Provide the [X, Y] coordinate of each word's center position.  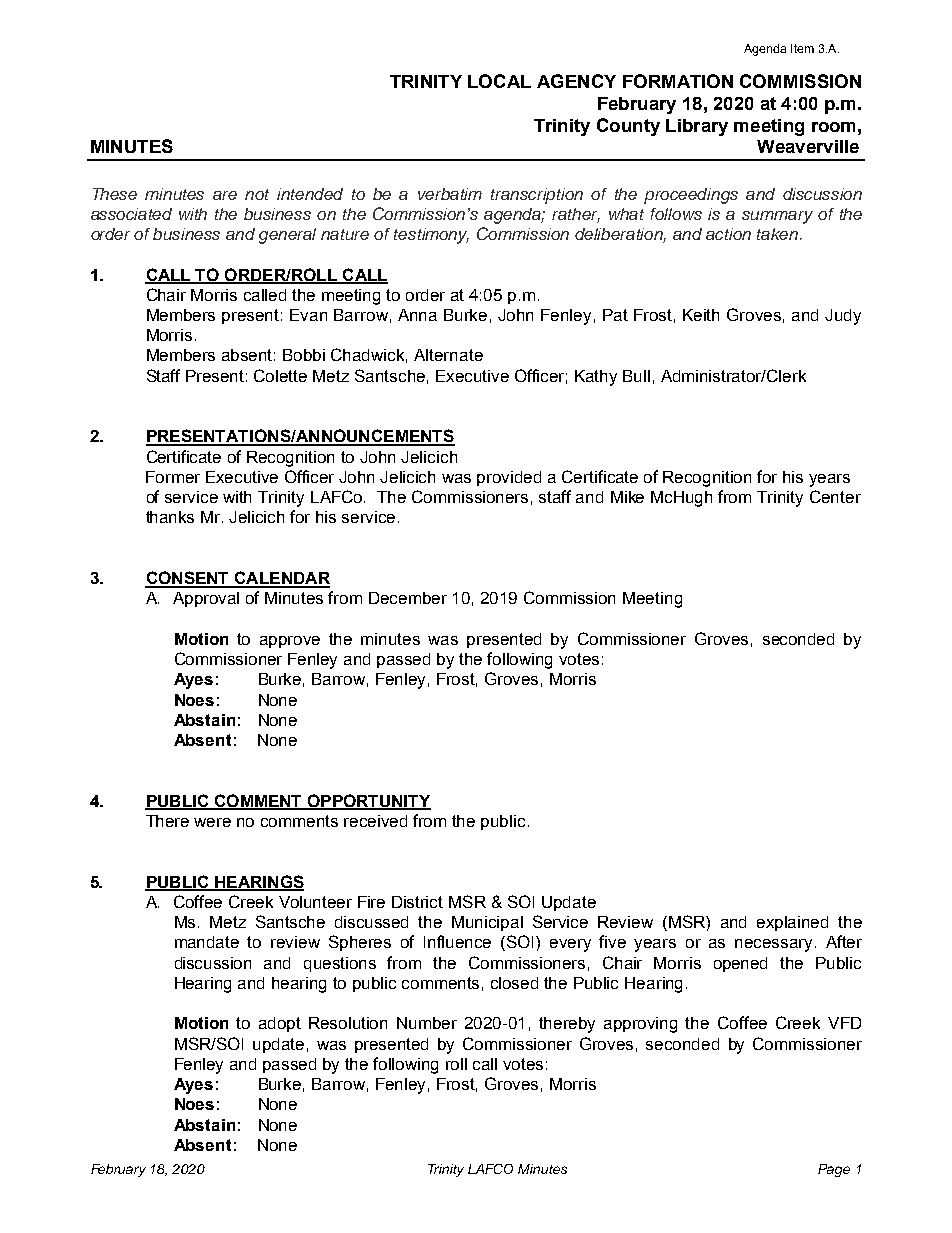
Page [834, 1170]
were [212, 822]
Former [173, 477]
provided [509, 478]
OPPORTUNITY [368, 801]
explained [792, 923]
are [225, 195]
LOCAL [499, 81]
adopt [280, 1024]
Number [427, 1023]
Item [802, 48]
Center [835, 496]
